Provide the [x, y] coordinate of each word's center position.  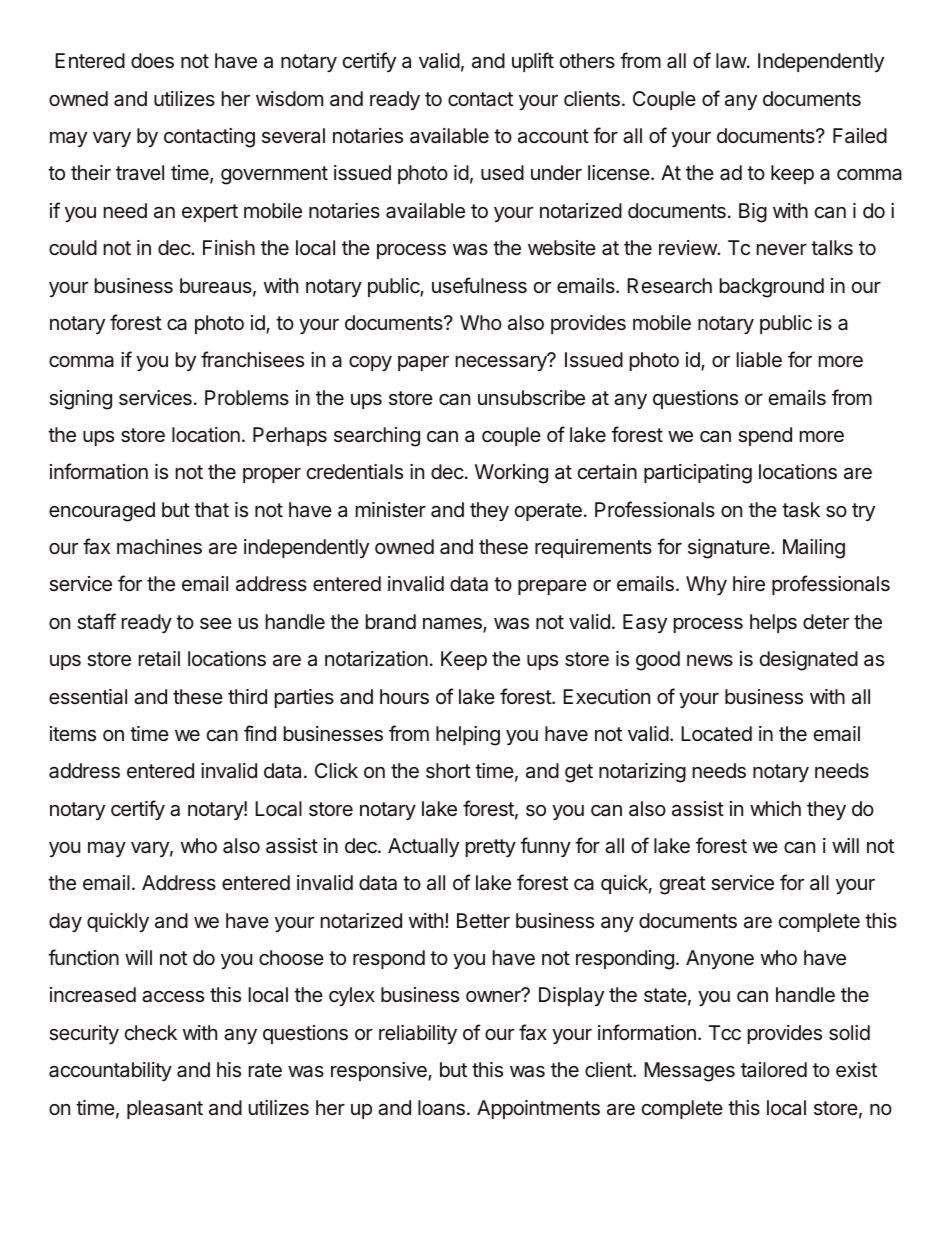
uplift [533, 62]
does [152, 61]
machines [159, 547]
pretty [491, 848]
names [453, 625]
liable [759, 360]
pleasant [165, 1109]
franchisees [252, 359]
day [65, 922]
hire [749, 583]
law [732, 61]
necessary [502, 362]
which [775, 808]
